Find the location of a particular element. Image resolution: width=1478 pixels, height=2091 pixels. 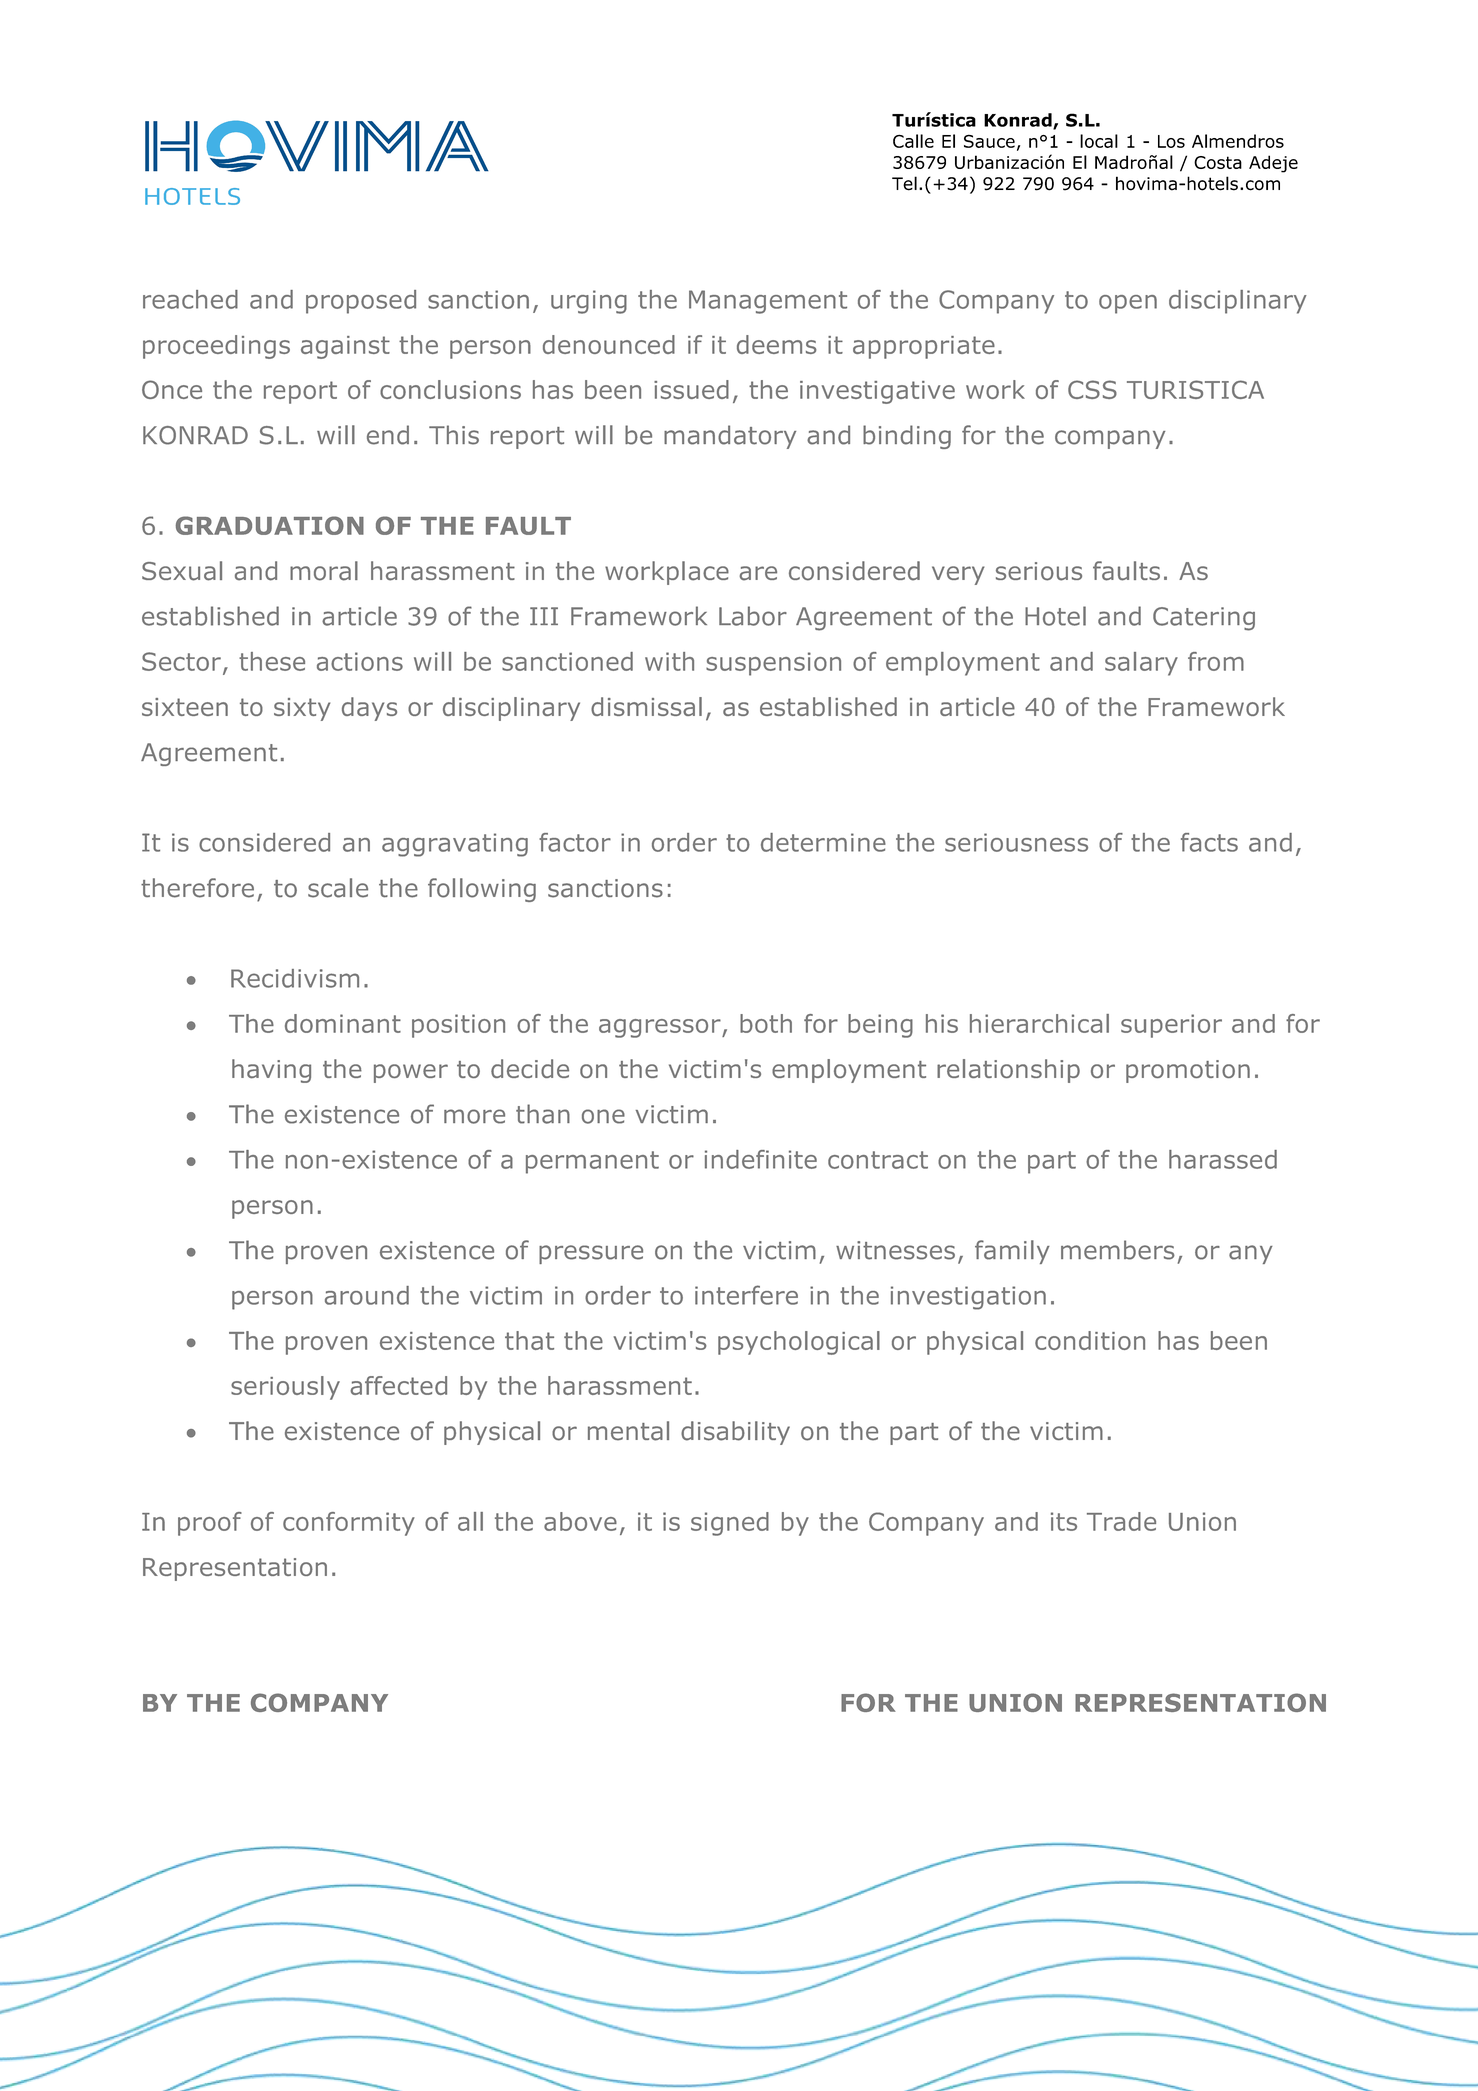

dismissal is located at coordinates (646, 706).
